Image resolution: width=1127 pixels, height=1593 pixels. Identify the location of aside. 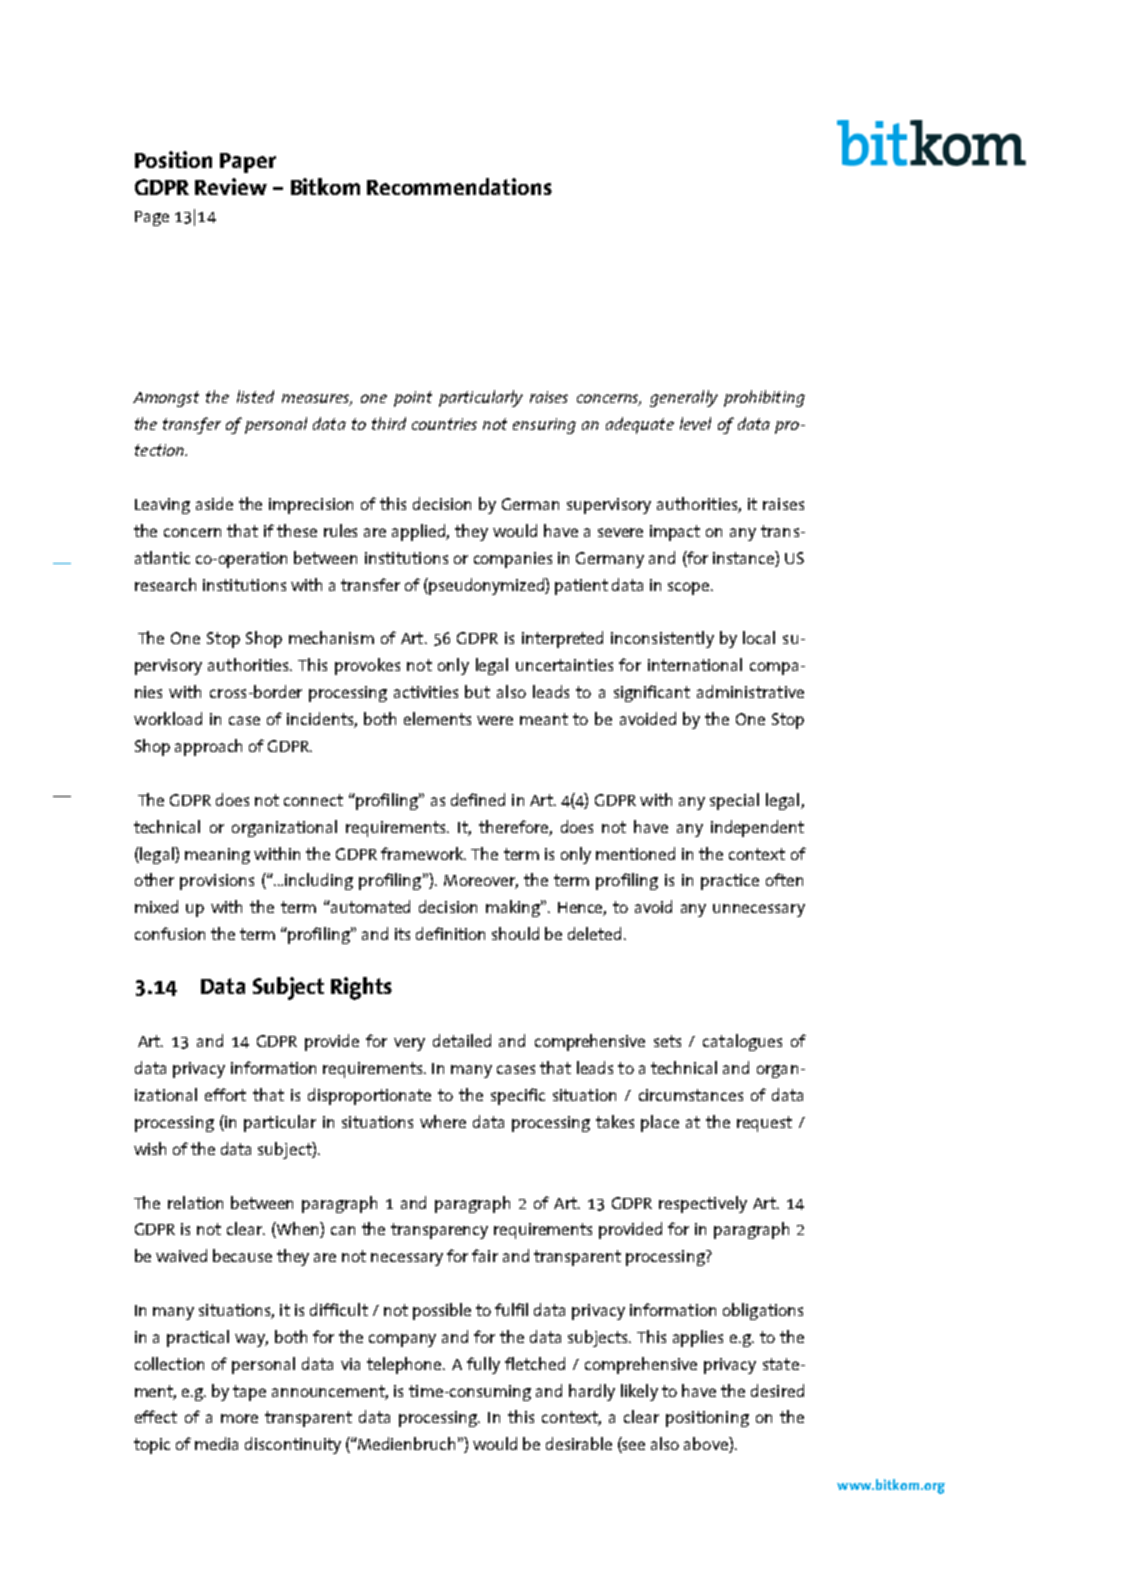
(214, 503).
